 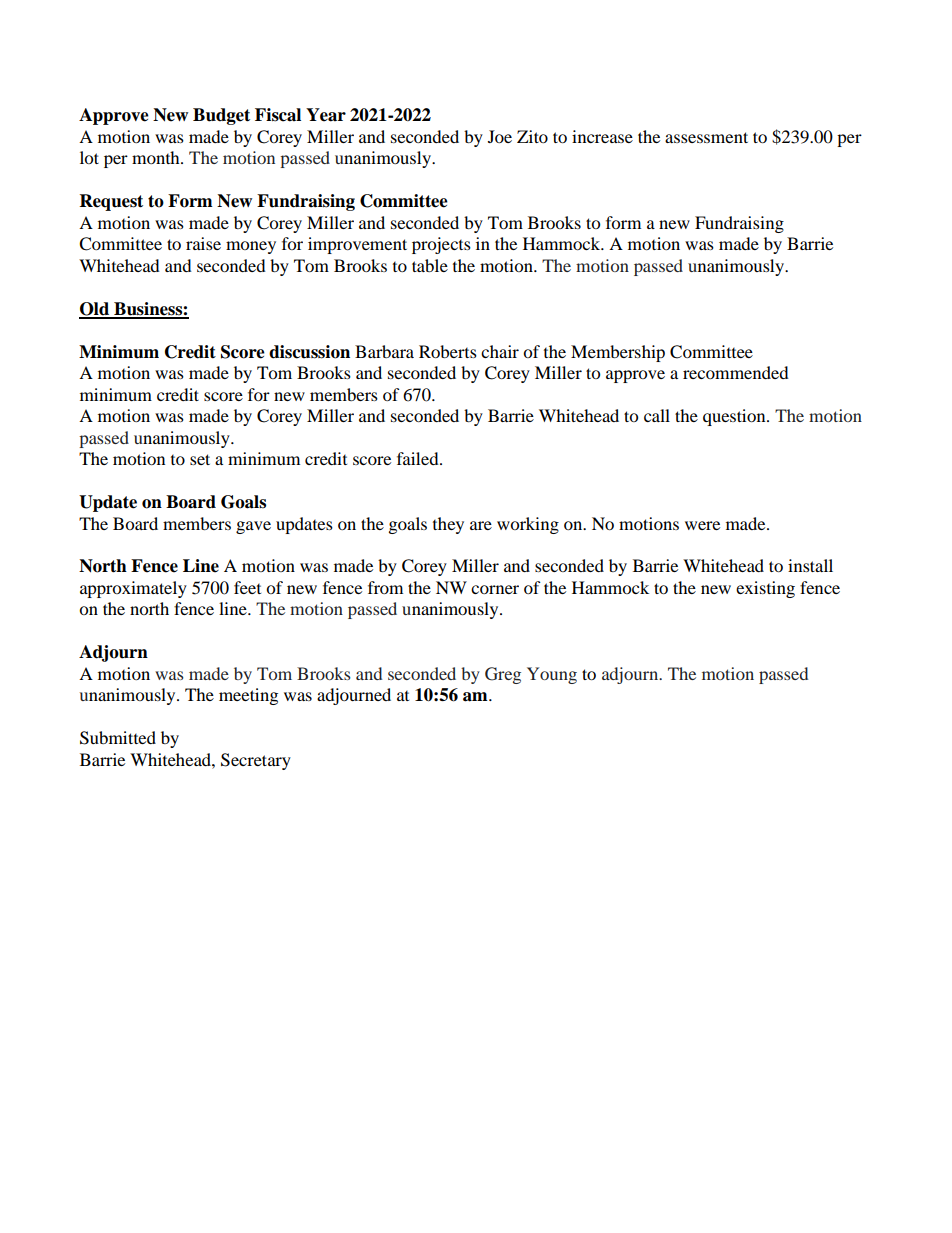 What do you see at coordinates (157, 157) in the page?
I see `month` at bounding box center [157, 157].
